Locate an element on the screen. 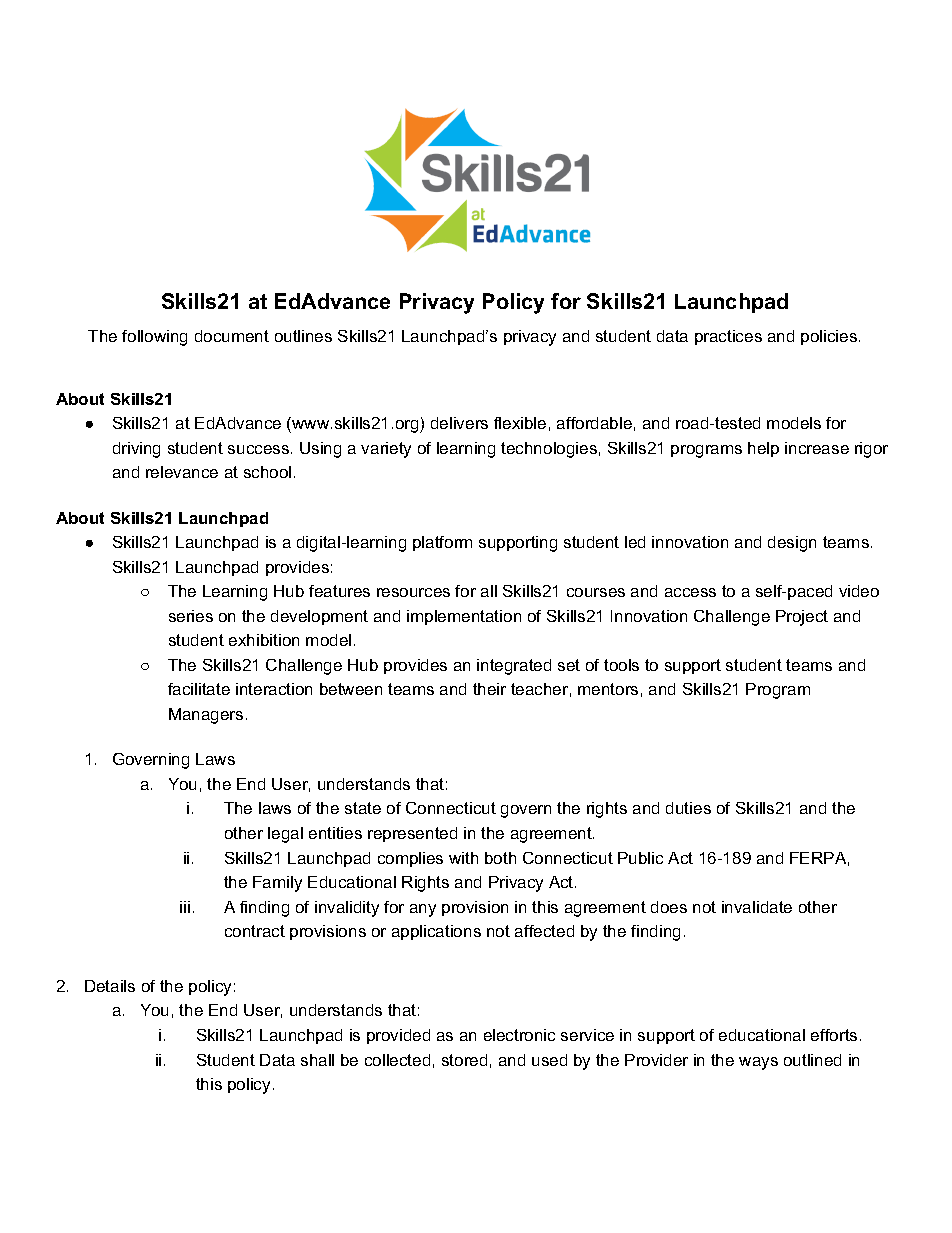 This screenshot has width=952, height=1233. outlined is located at coordinates (812, 1060).
